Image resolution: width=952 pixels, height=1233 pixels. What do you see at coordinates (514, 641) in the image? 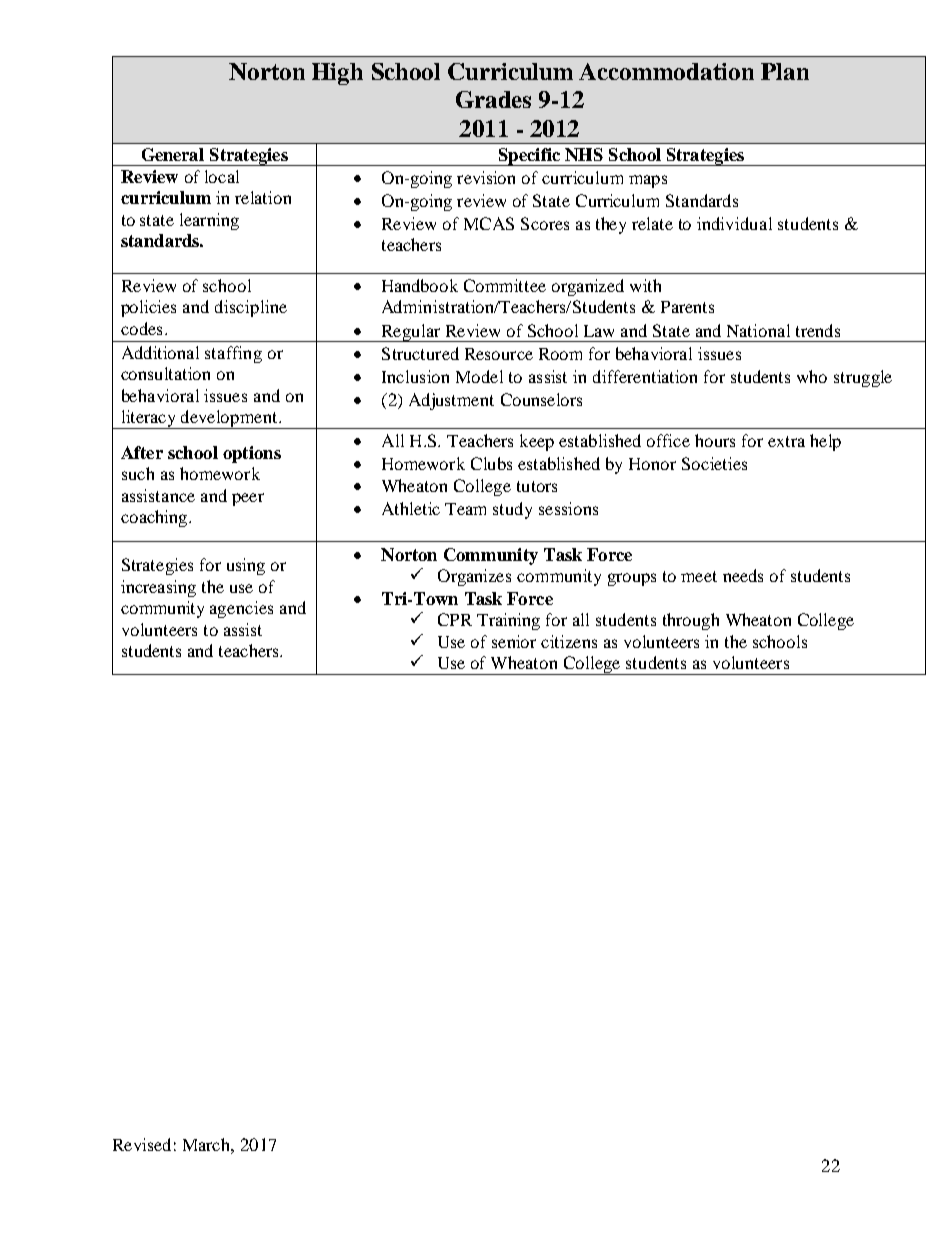
I see `senior` at bounding box center [514, 641].
